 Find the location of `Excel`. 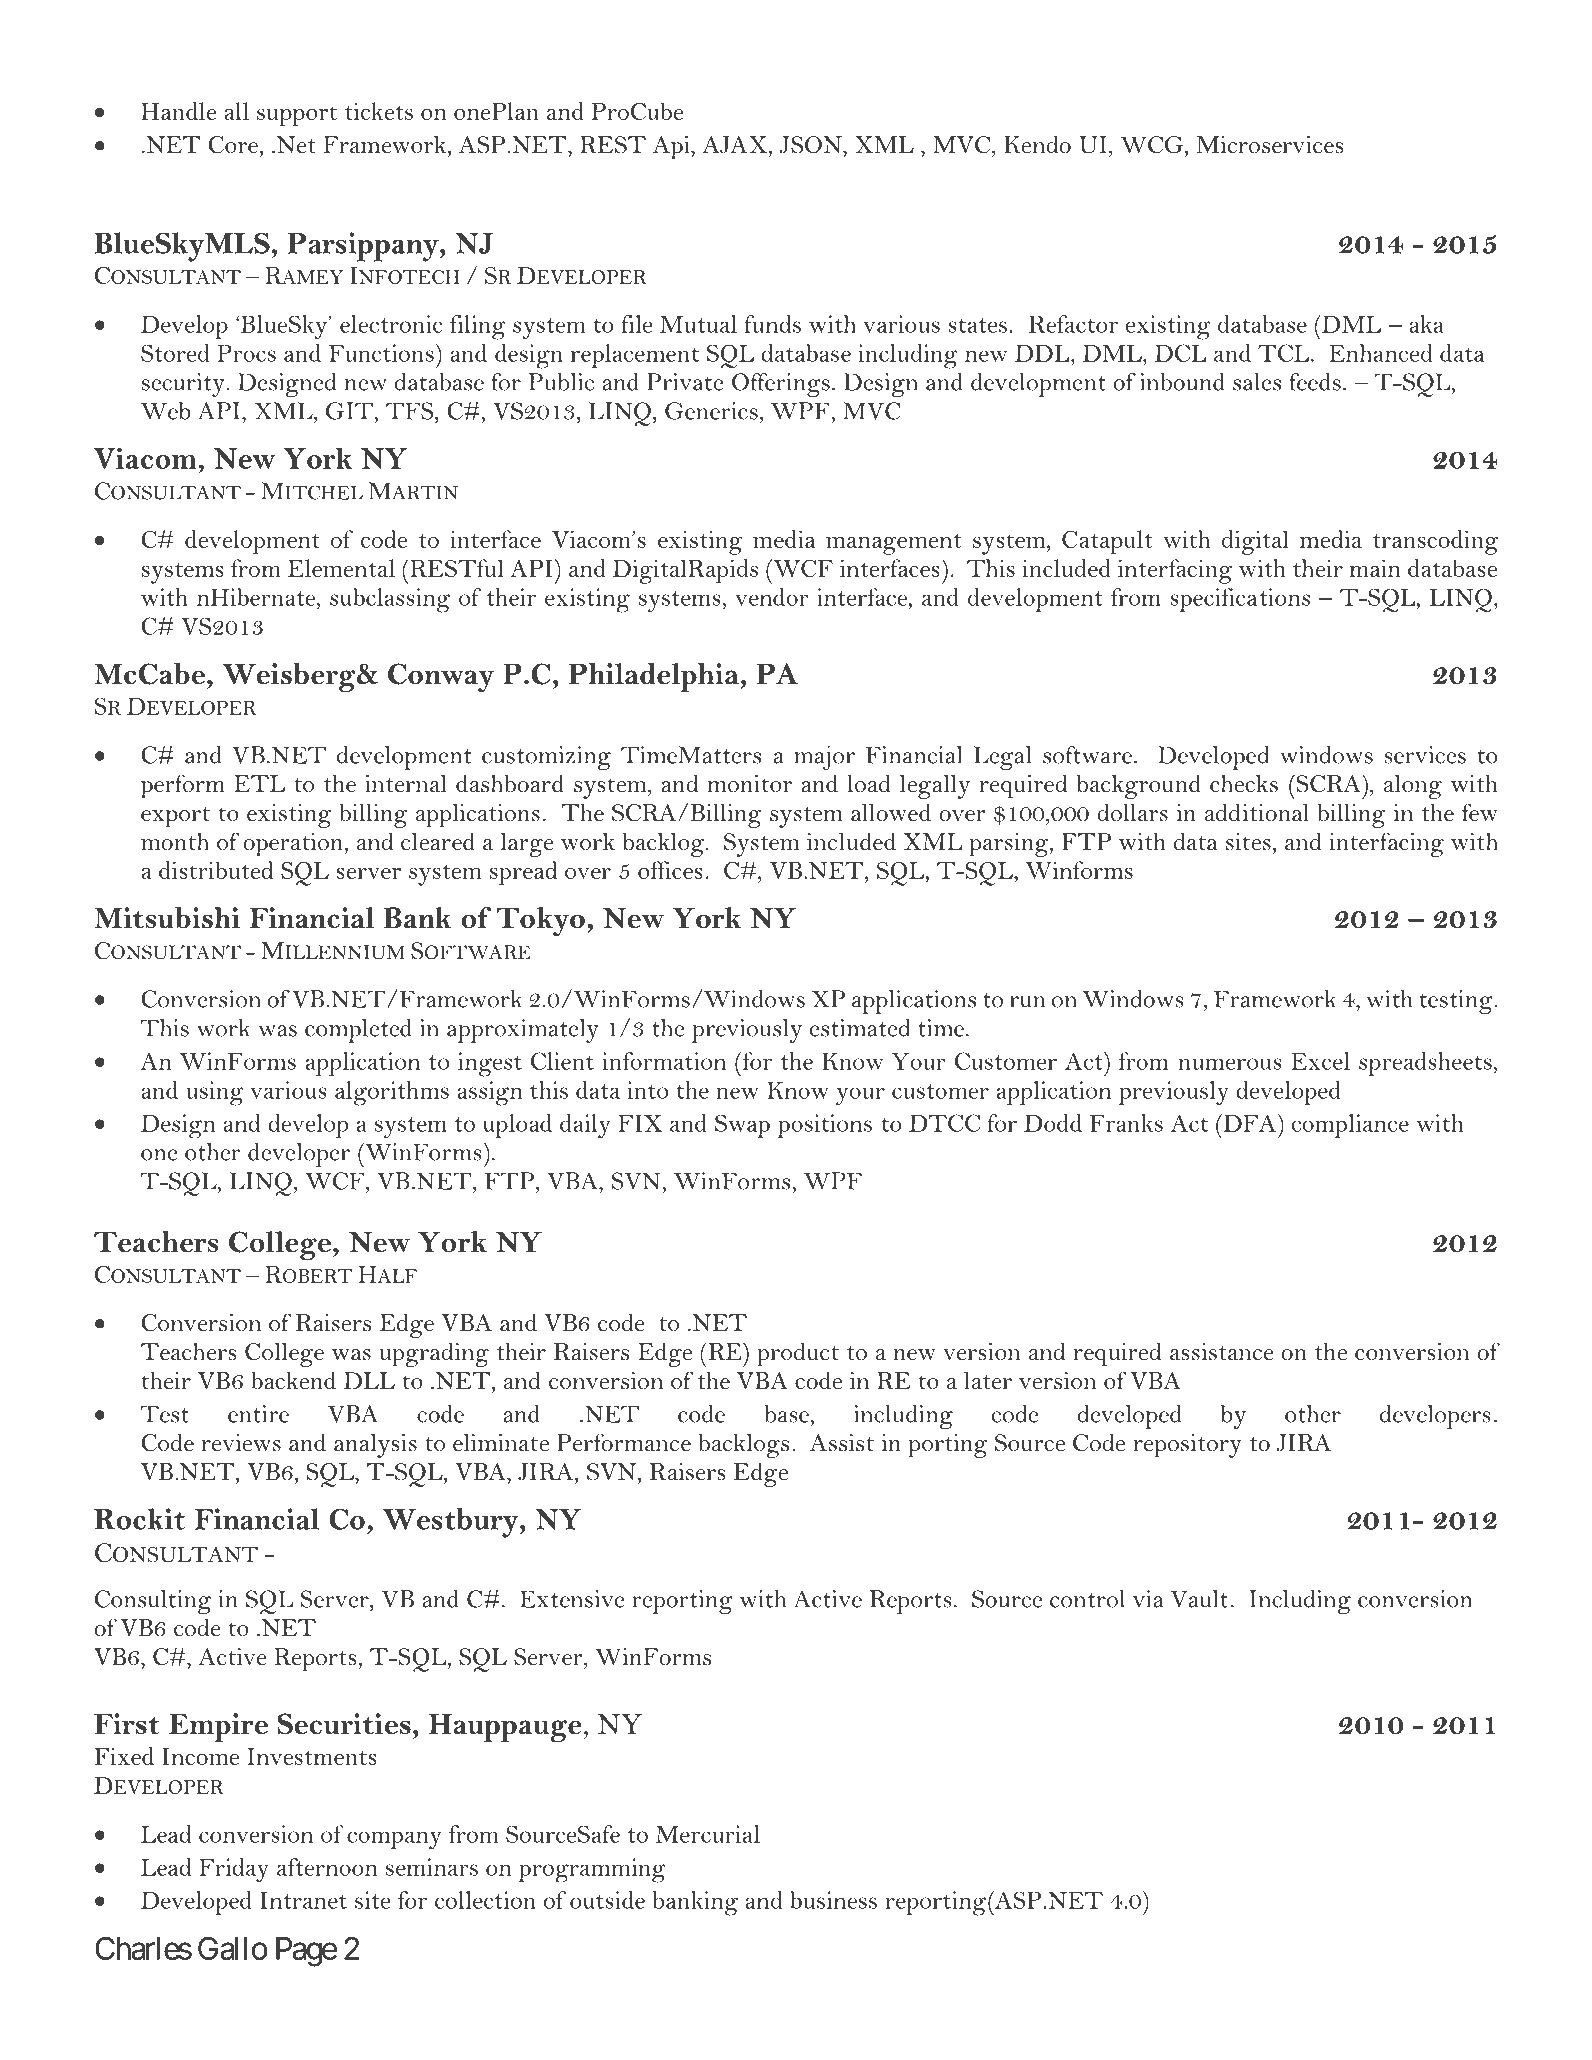

Excel is located at coordinates (1320, 1061).
